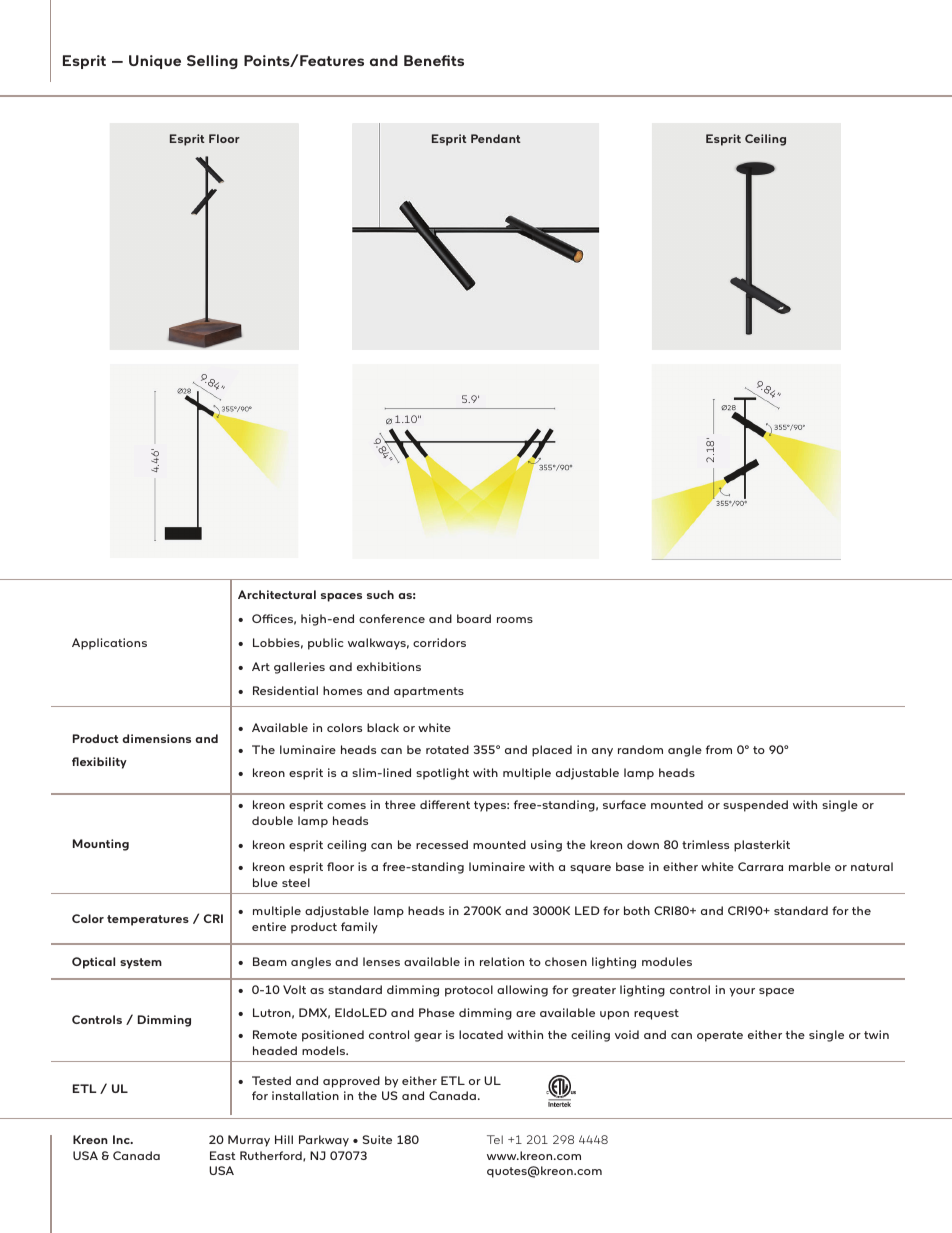 This image has height=1233, width=952. I want to click on from, so click(719, 749).
